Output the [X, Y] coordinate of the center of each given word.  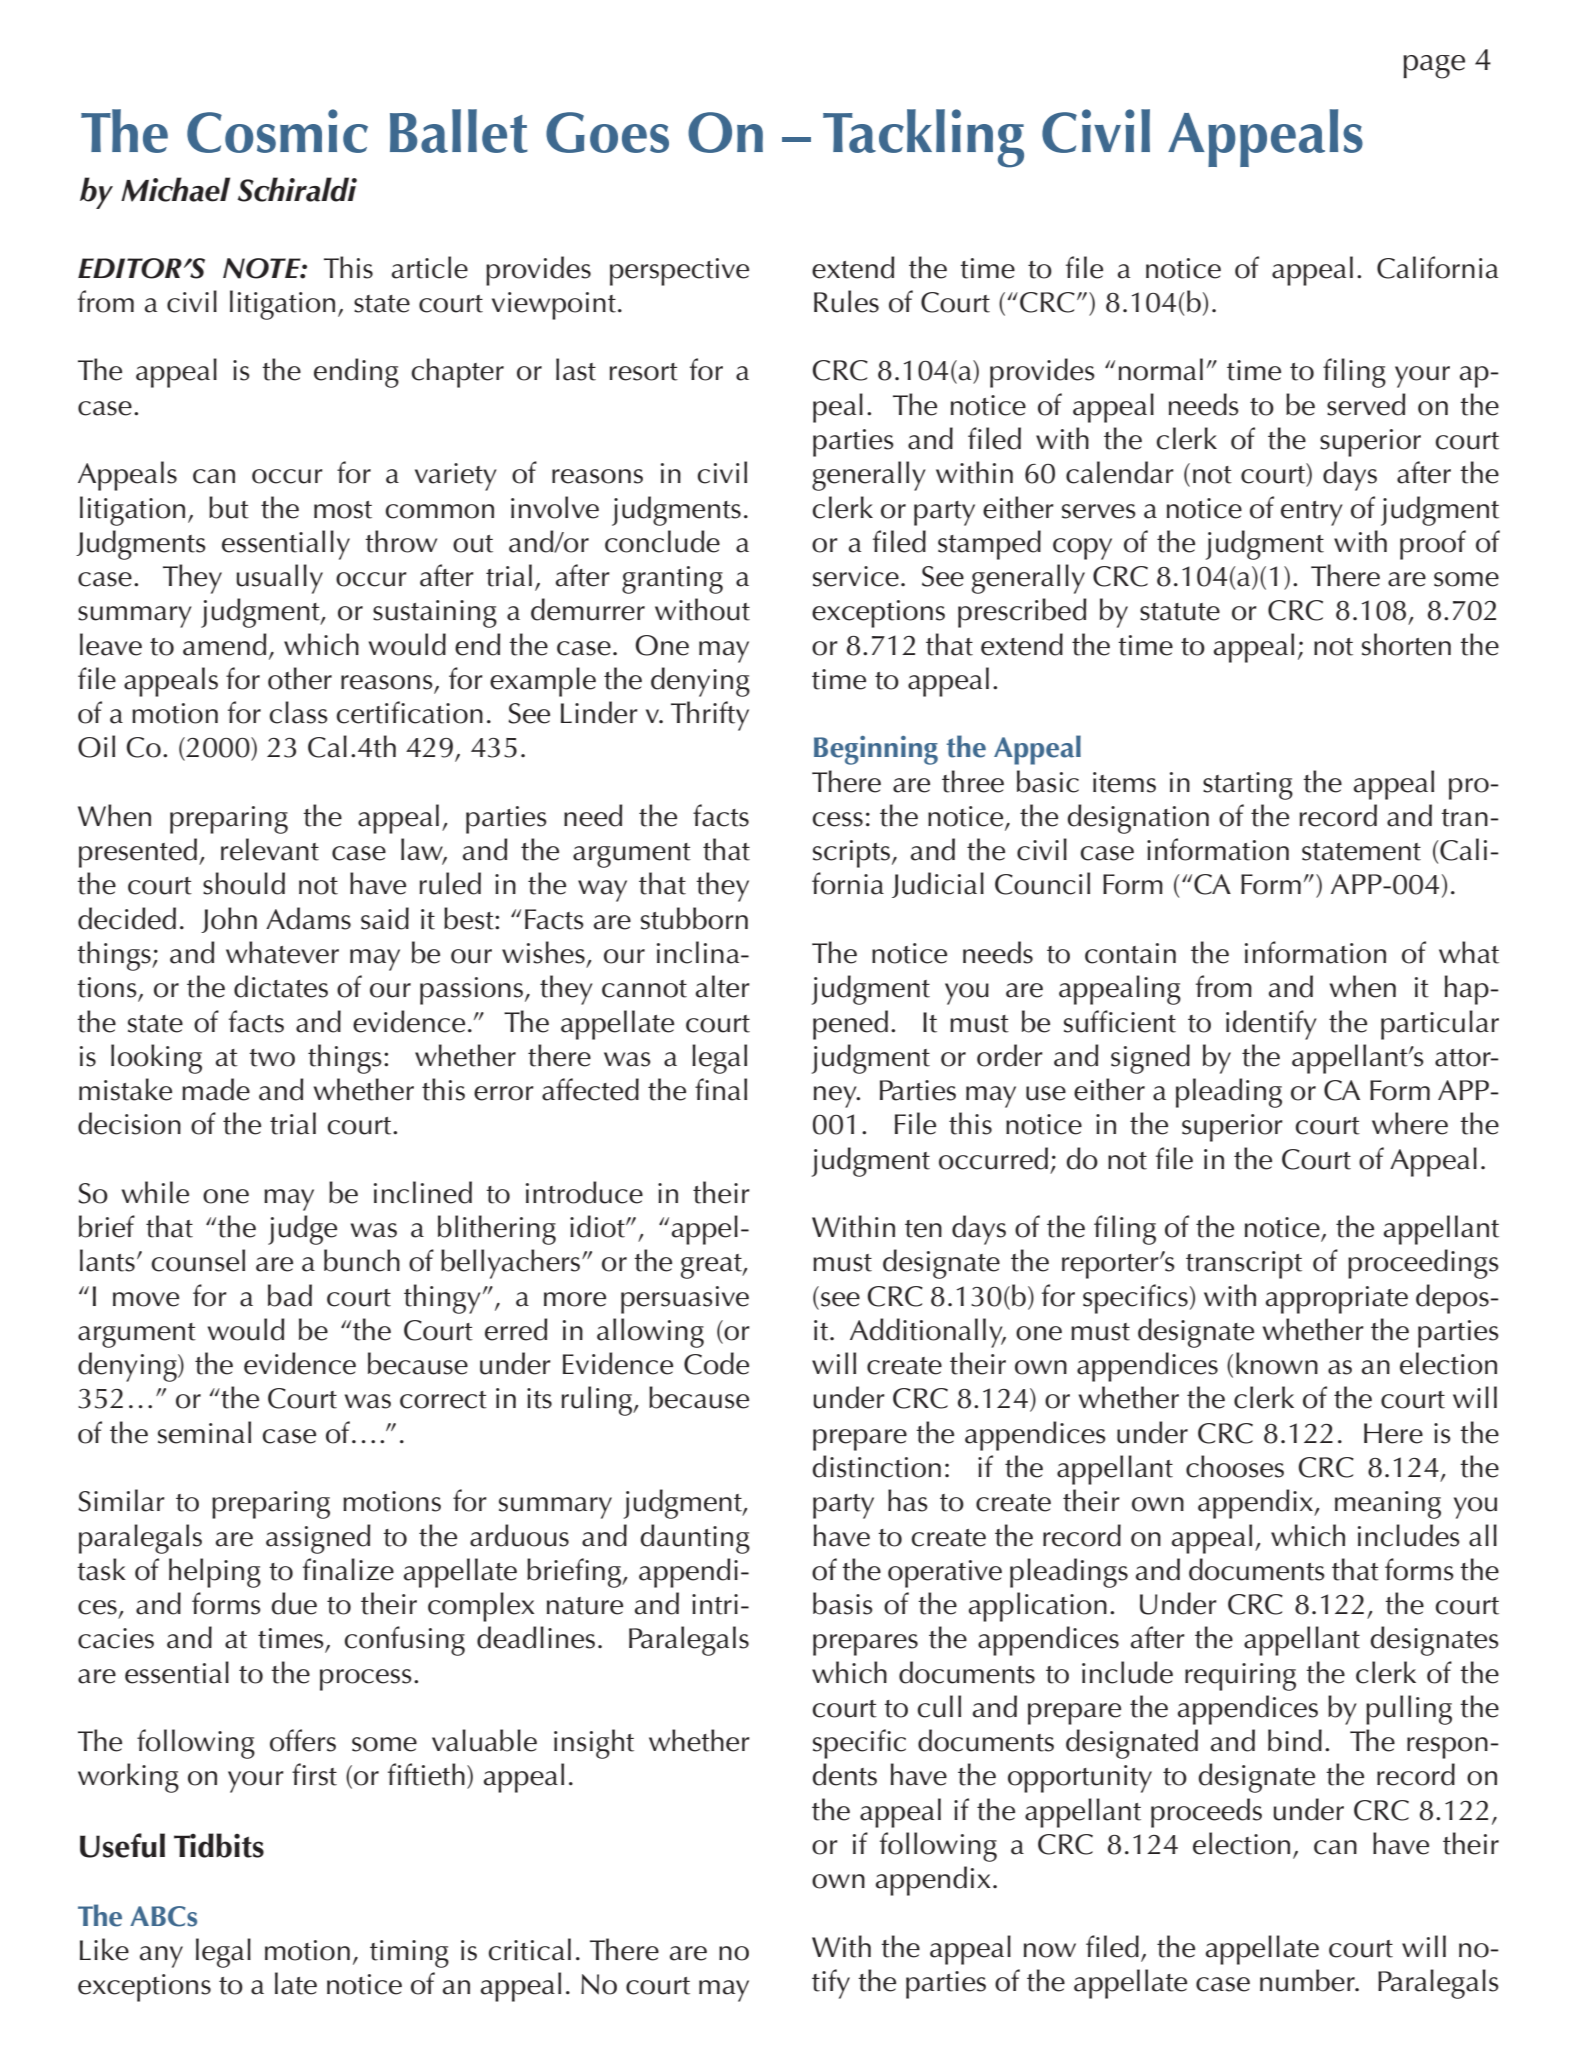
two [272, 1058]
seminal [204, 1432]
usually [279, 579]
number [1308, 1980]
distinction [876, 1466]
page [1434, 67]
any [161, 1957]
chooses [1235, 1466]
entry [1312, 513]
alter [723, 986]
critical [529, 1949]
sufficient [1120, 1021]
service [856, 576]
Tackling [923, 138]
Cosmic [277, 131]
